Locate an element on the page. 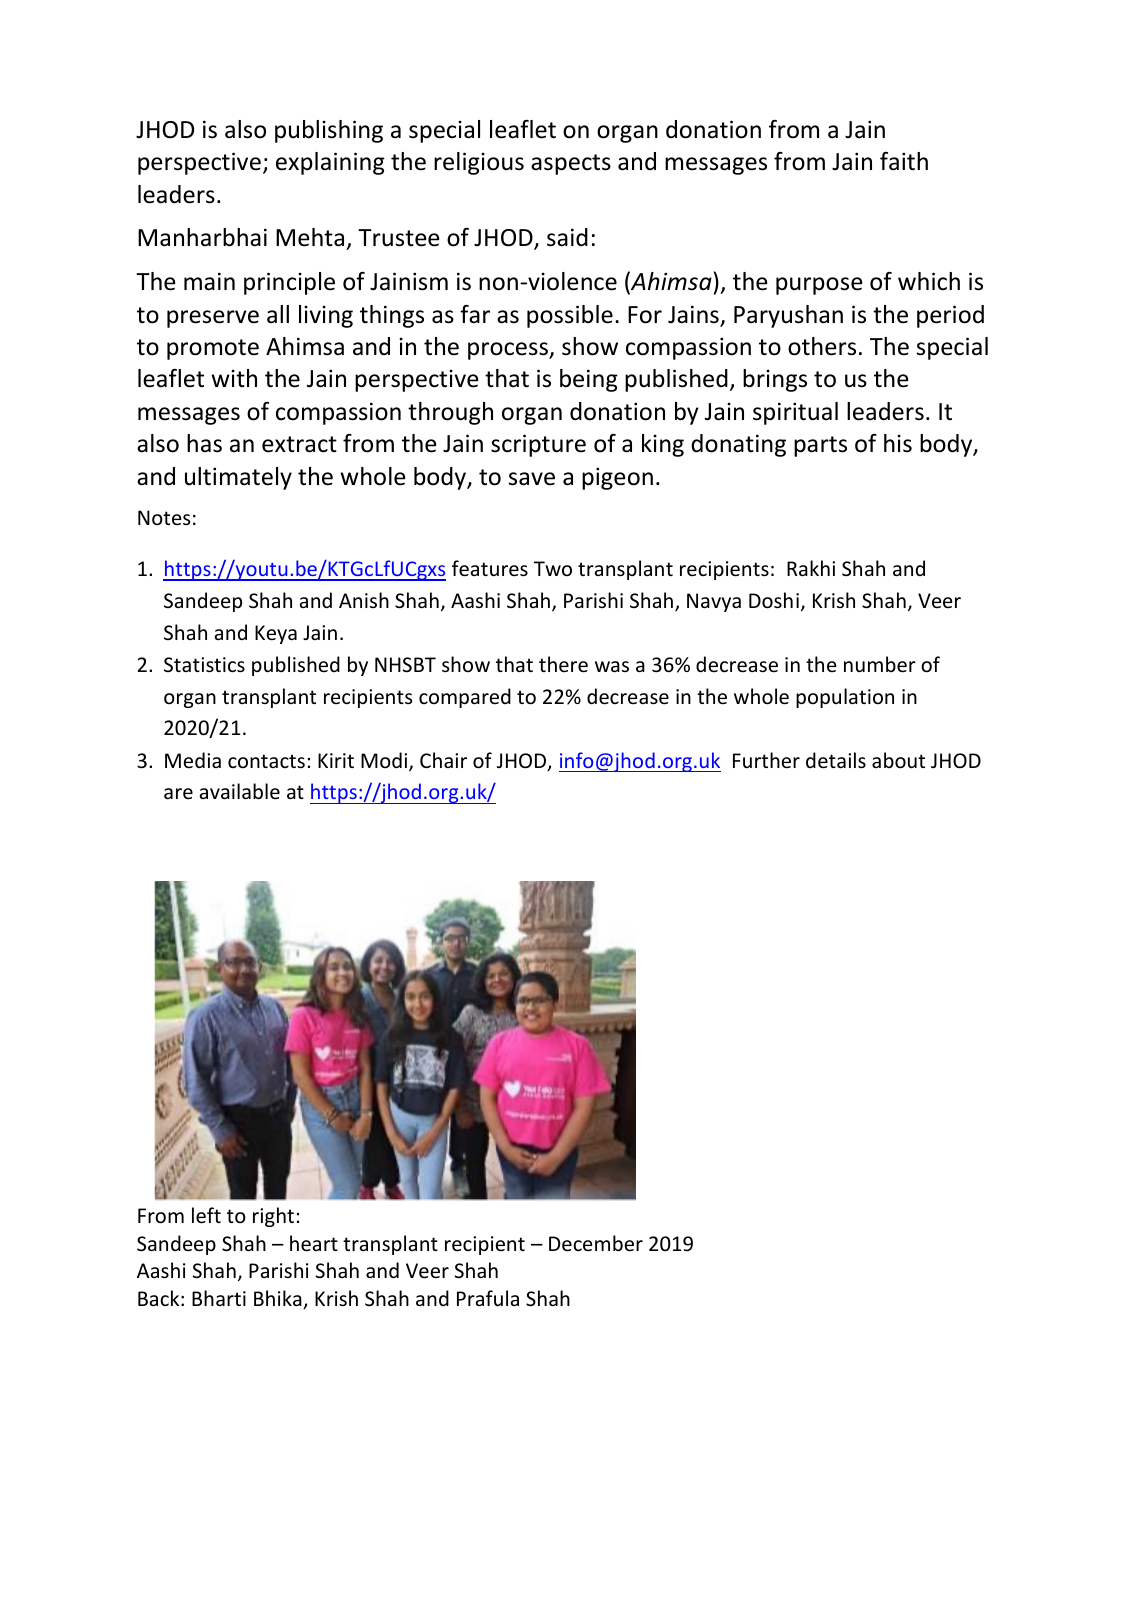 The image size is (1129, 1597). available is located at coordinates (240, 791).
